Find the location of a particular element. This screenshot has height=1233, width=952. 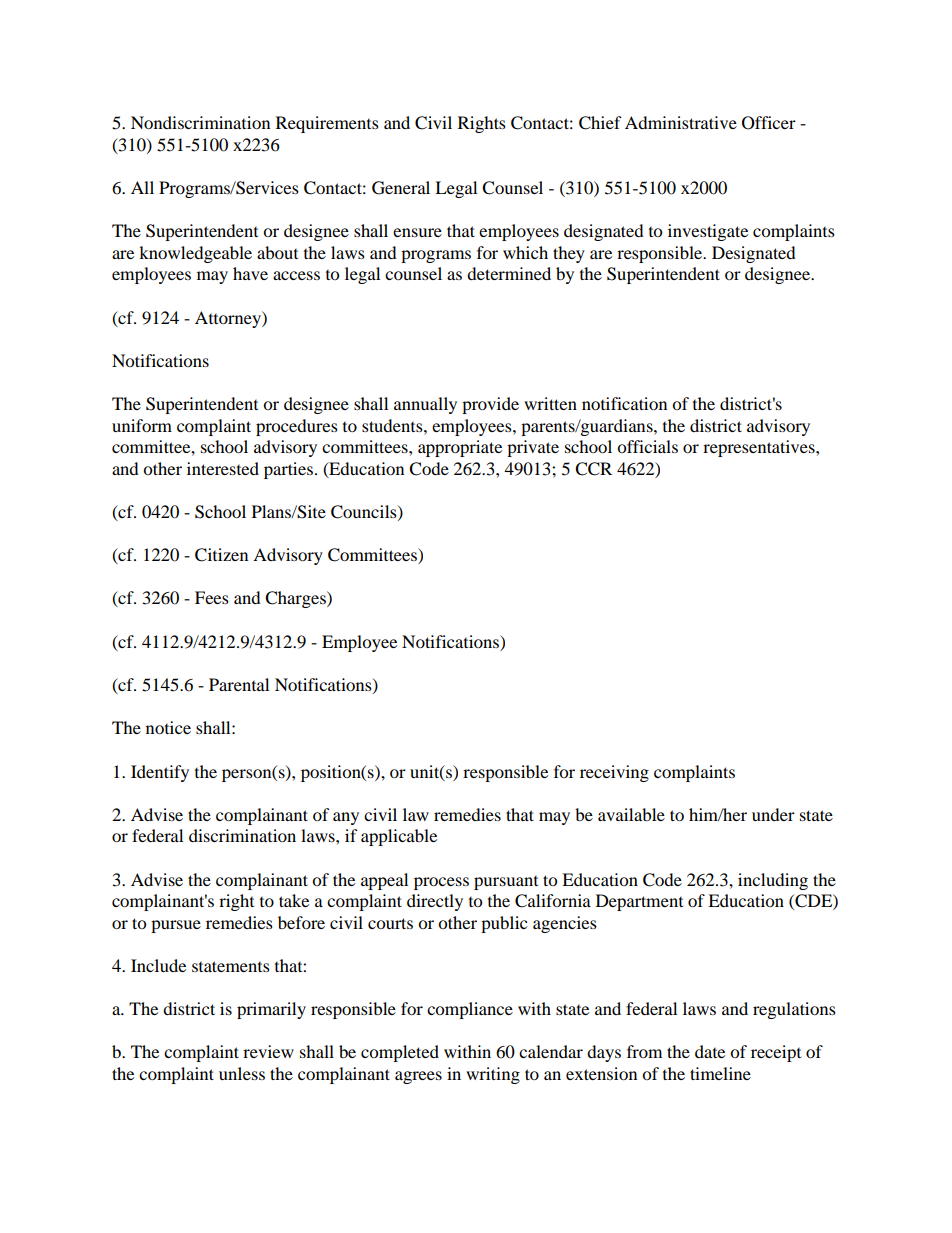

unless is located at coordinates (242, 1073).
